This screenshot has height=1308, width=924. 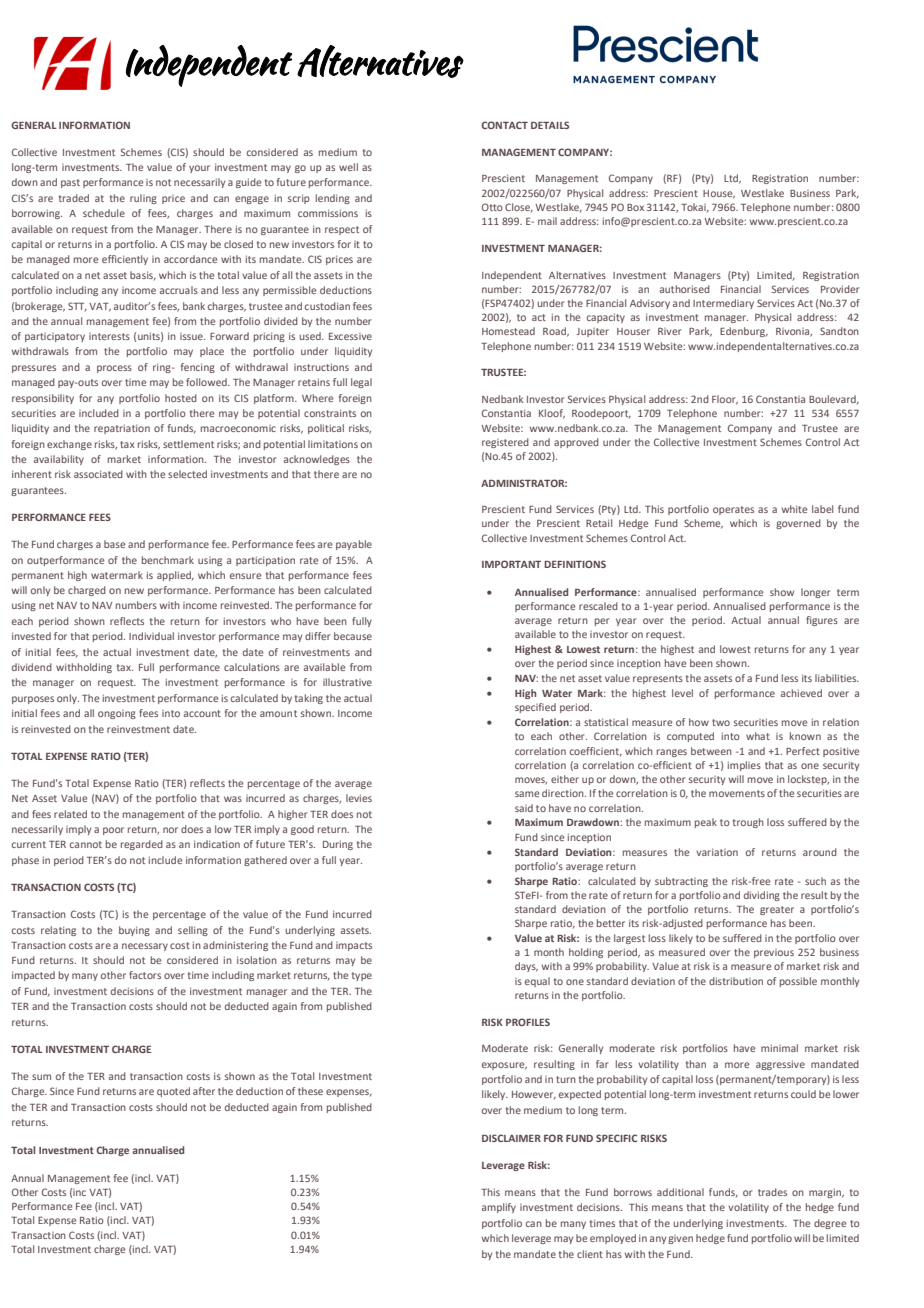 What do you see at coordinates (173, 1092) in the screenshot?
I see `quoted` at bounding box center [173, 1092].
